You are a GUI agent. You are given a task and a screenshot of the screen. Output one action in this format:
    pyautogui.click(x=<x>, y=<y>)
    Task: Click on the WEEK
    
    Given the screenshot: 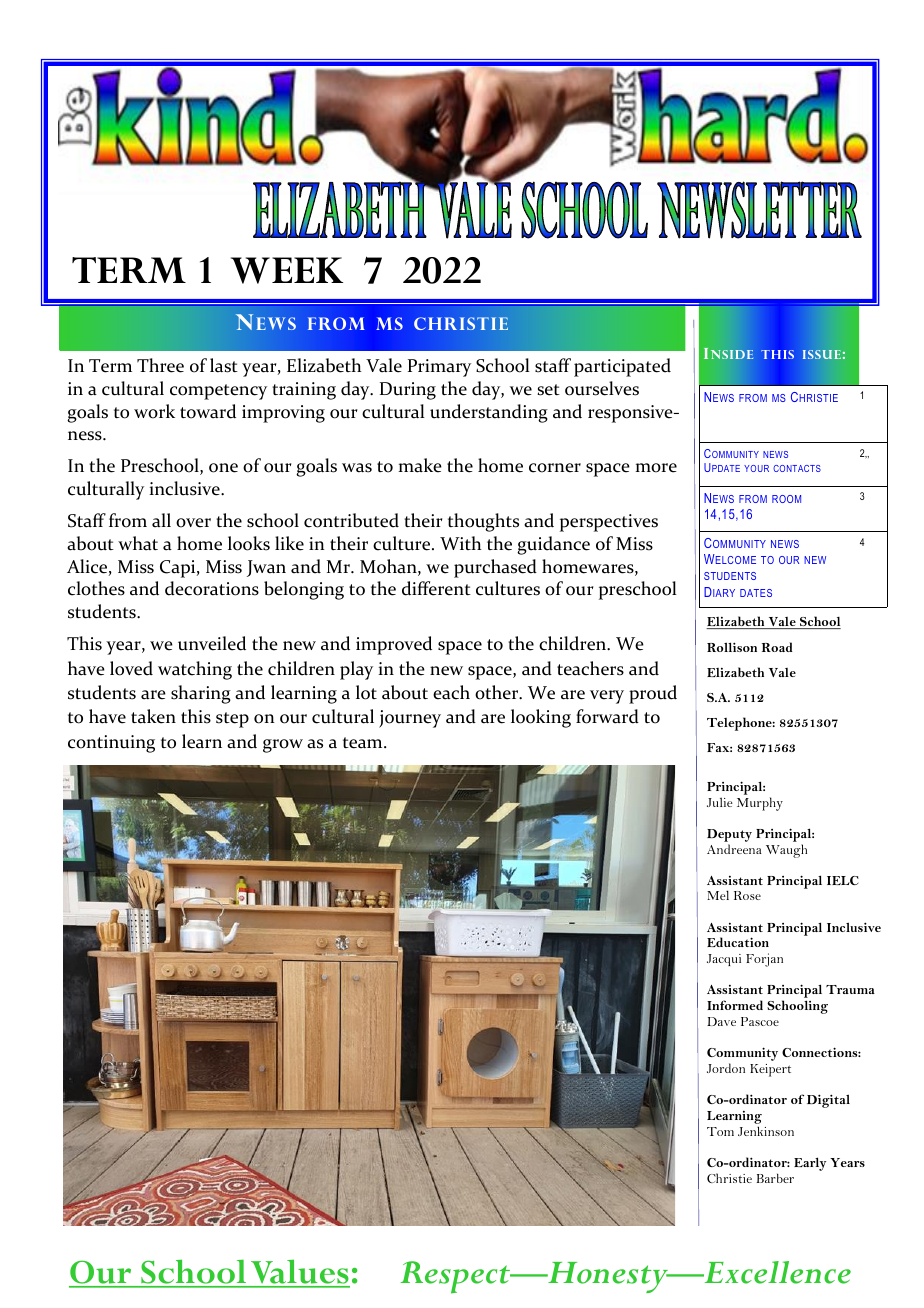 What is the action you would take?
    pyautogui.click(x=287, y=270)
